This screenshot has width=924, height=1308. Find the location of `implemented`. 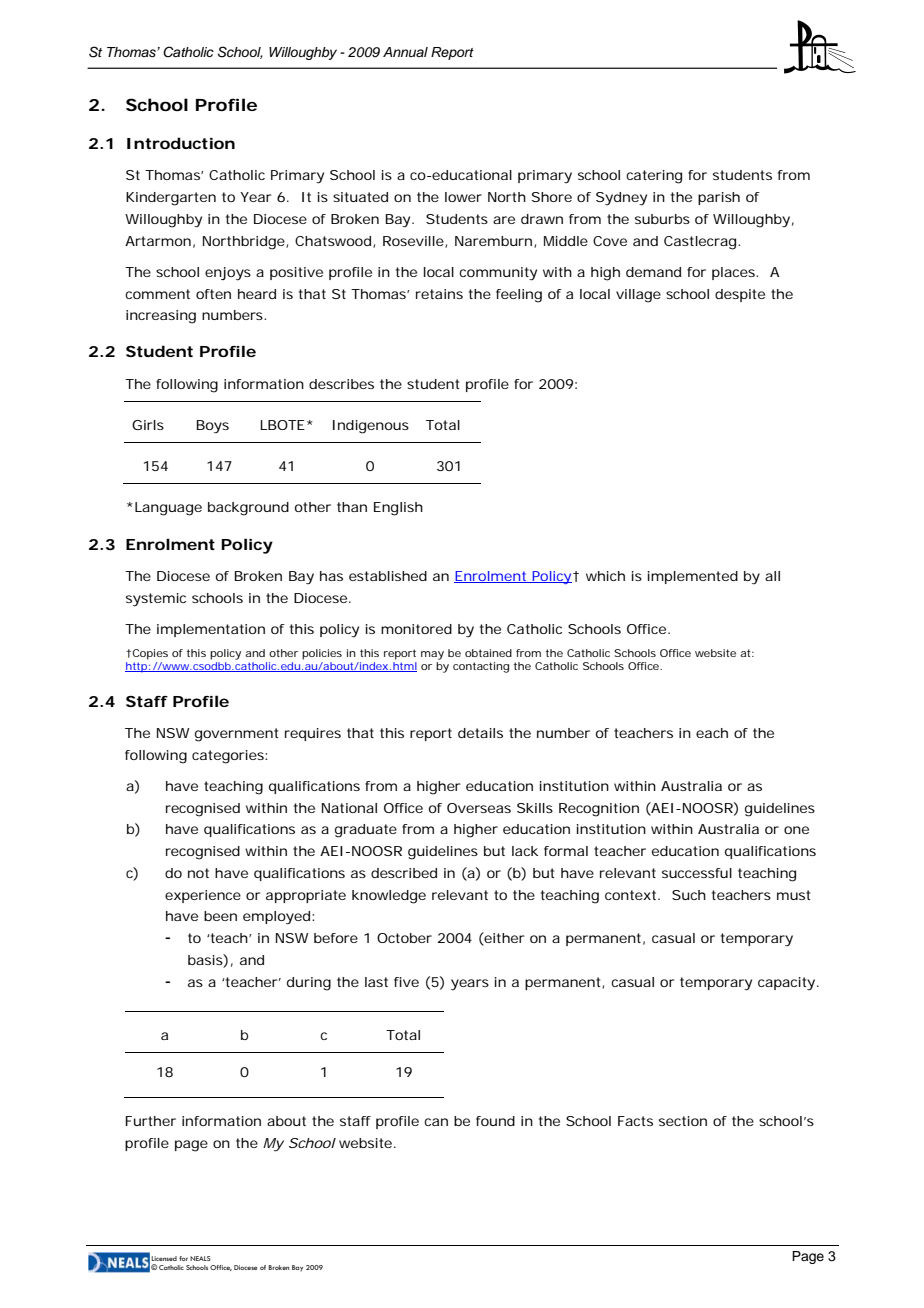

implemented is located at coordinates (693, 577).
